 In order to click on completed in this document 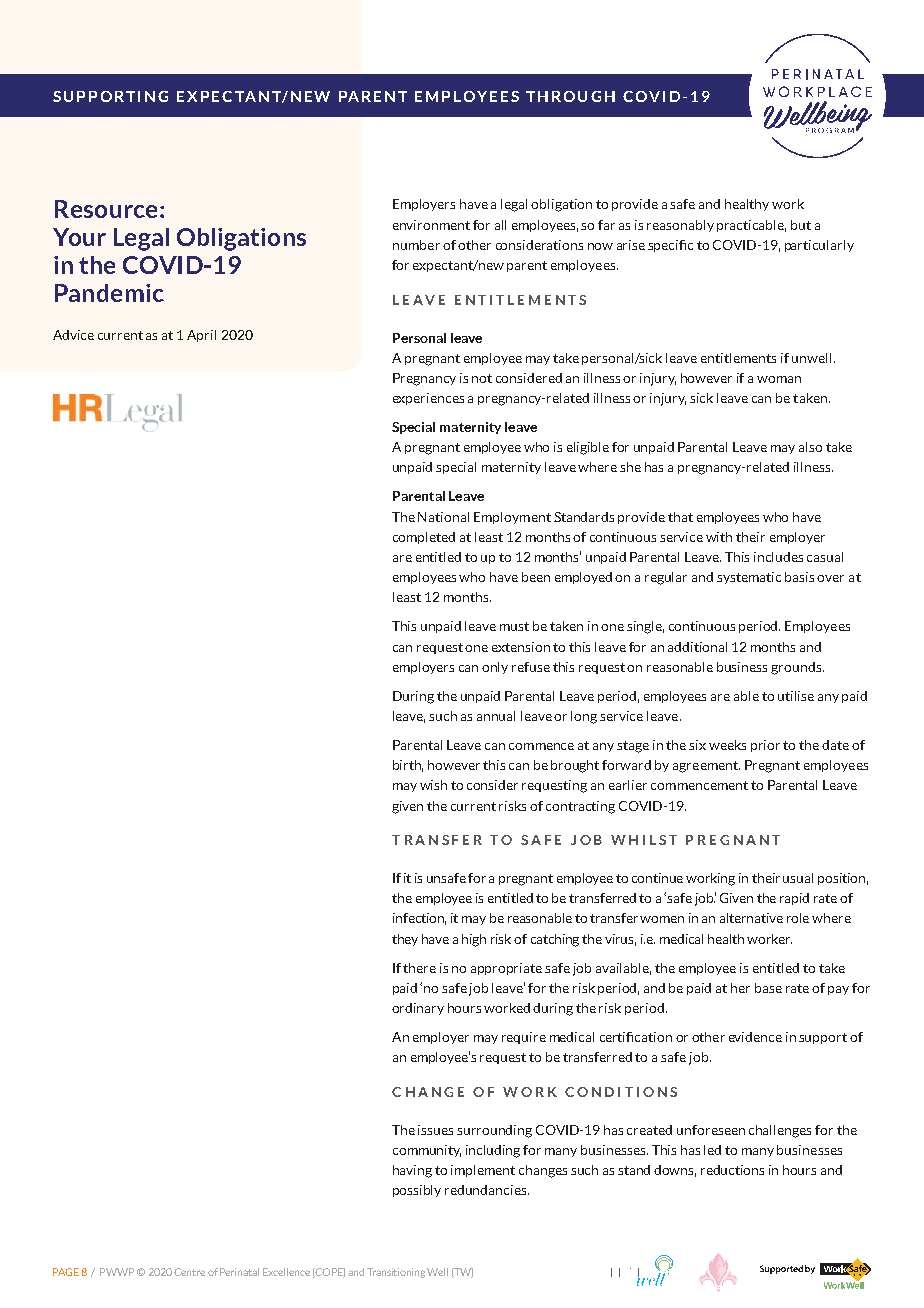, I will do `click(424, 538)`.
